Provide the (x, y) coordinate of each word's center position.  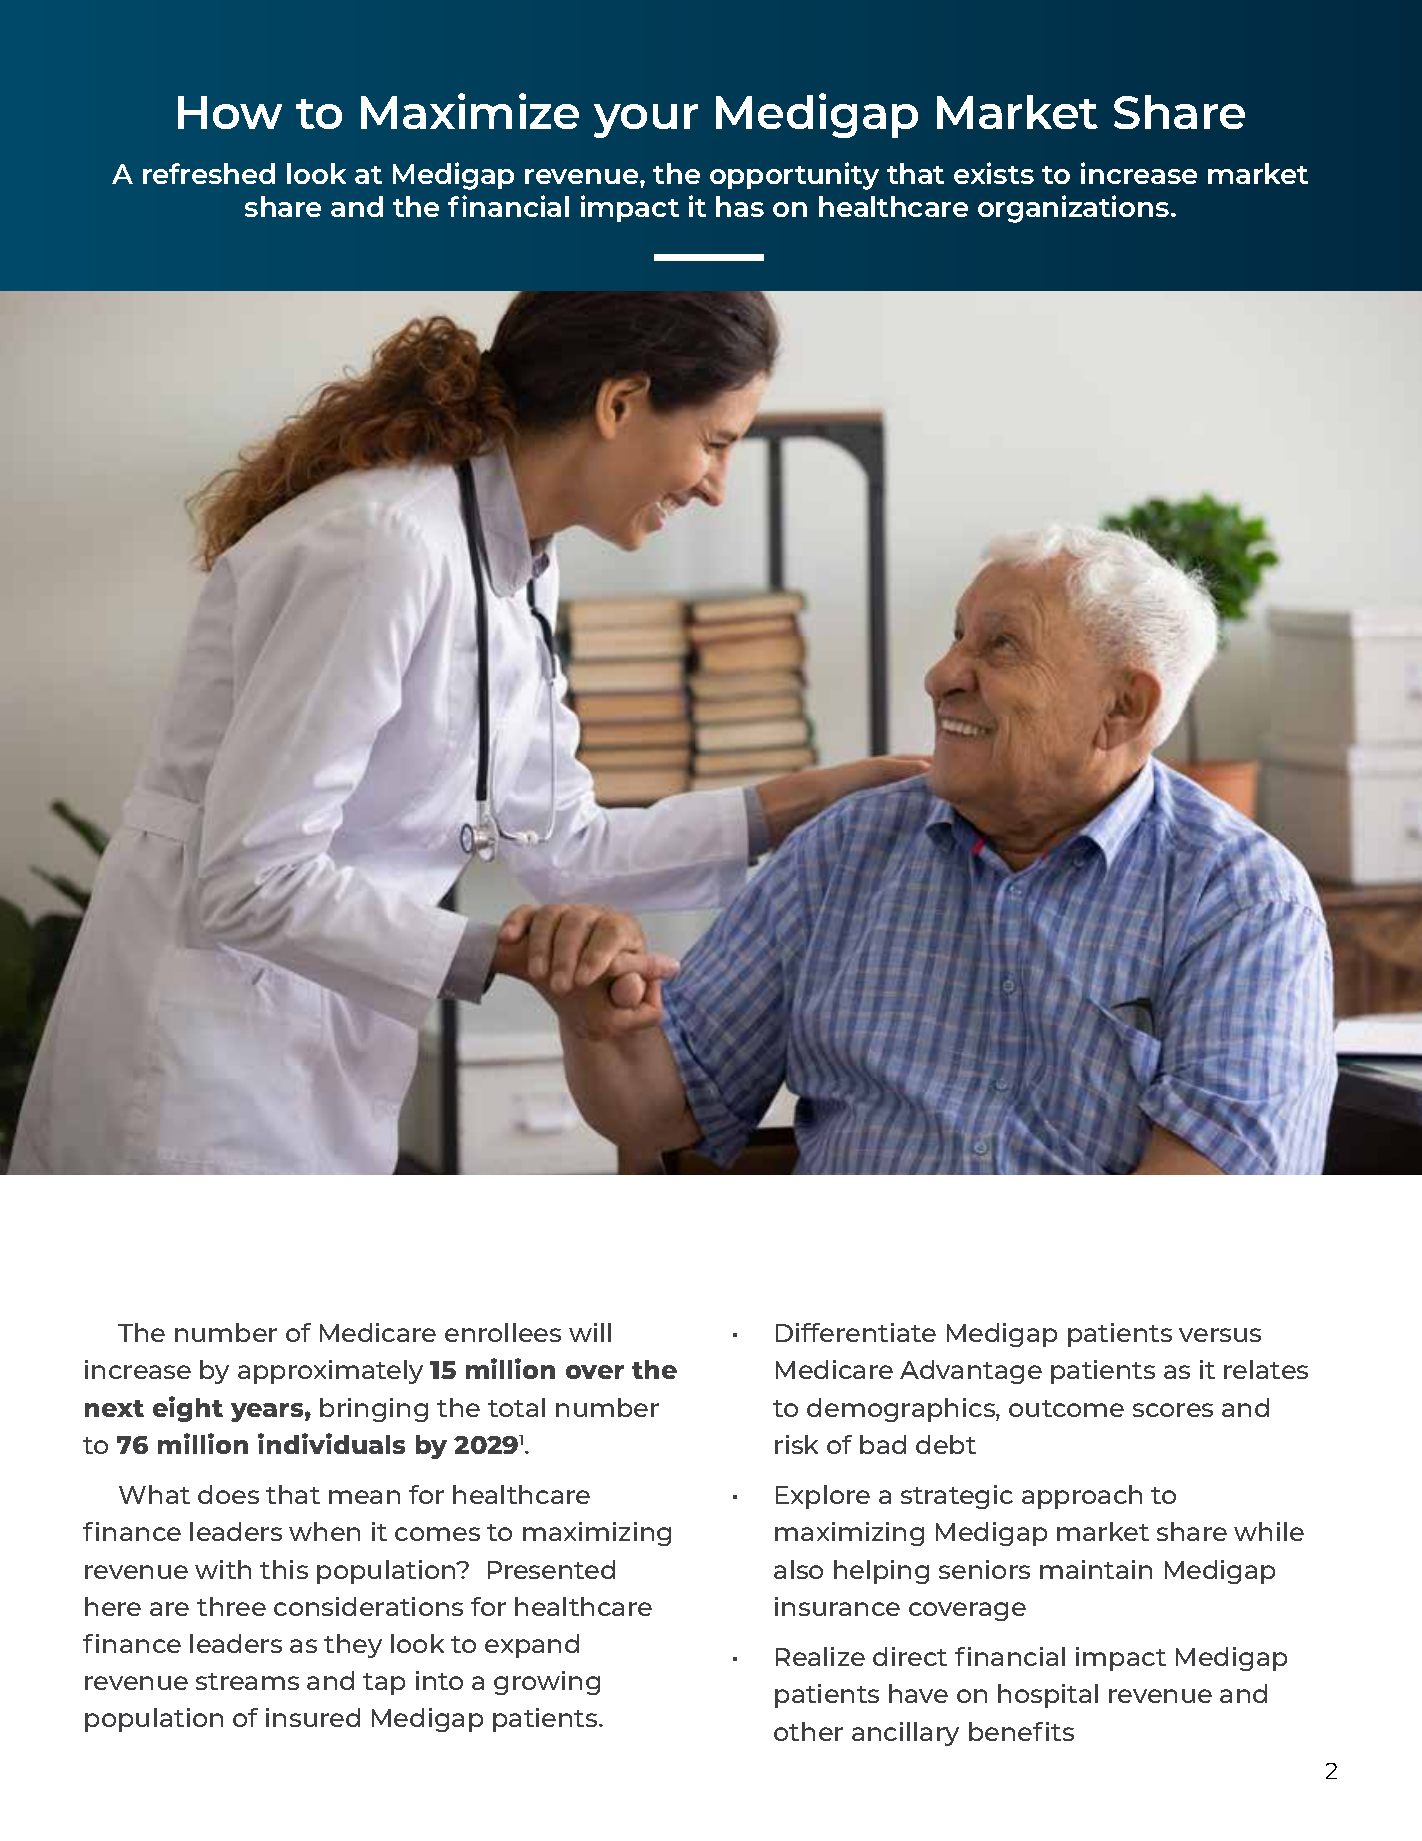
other (808, 1731)
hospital (1048, 1696)
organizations (1075, 209)
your (646, 121)
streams (247, 1681)
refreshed (209, 173)
